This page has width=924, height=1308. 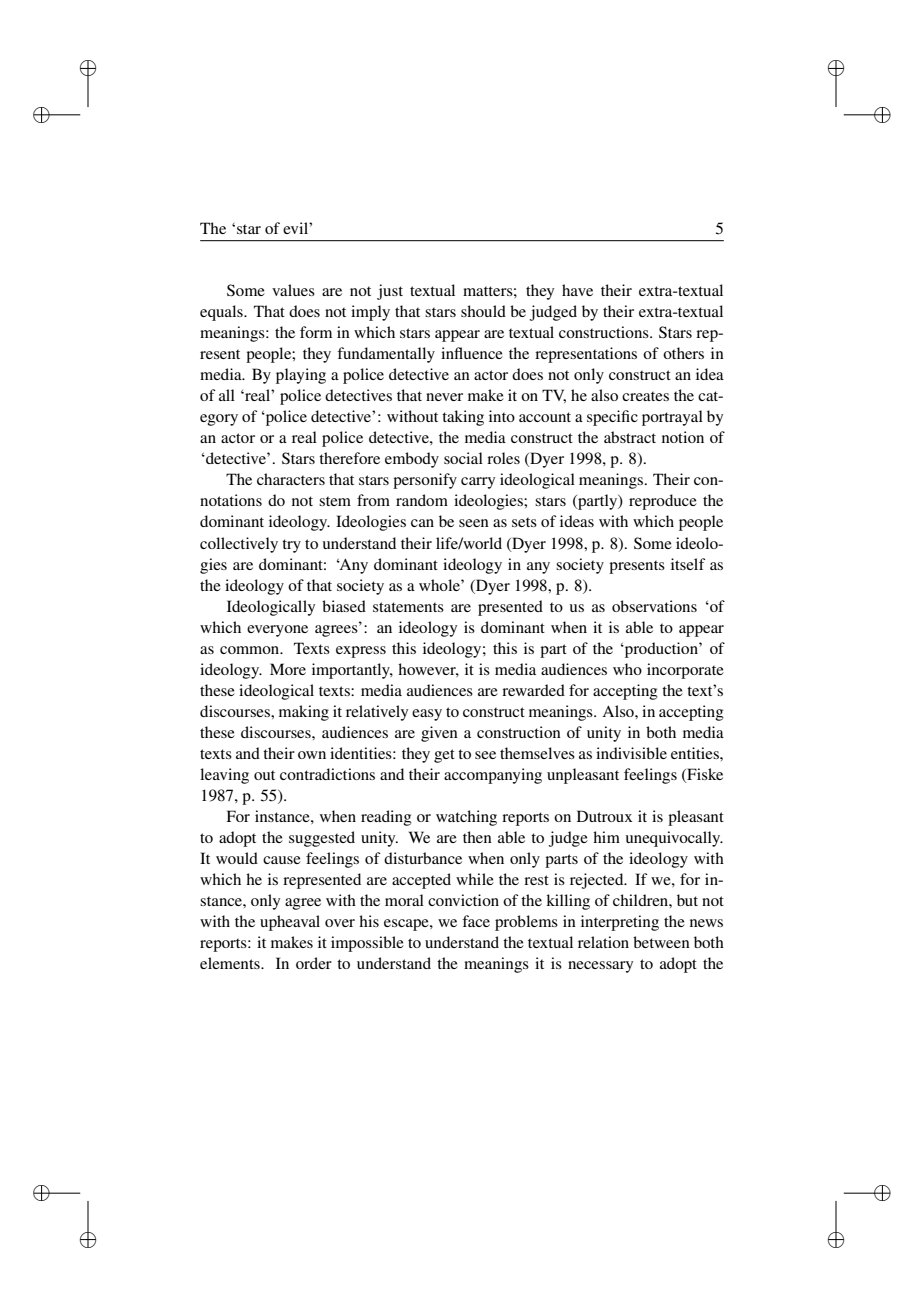 What do you see at coordinates (493, 776) in the page?
I see `accompanying` at bounding box center [493, 776].
